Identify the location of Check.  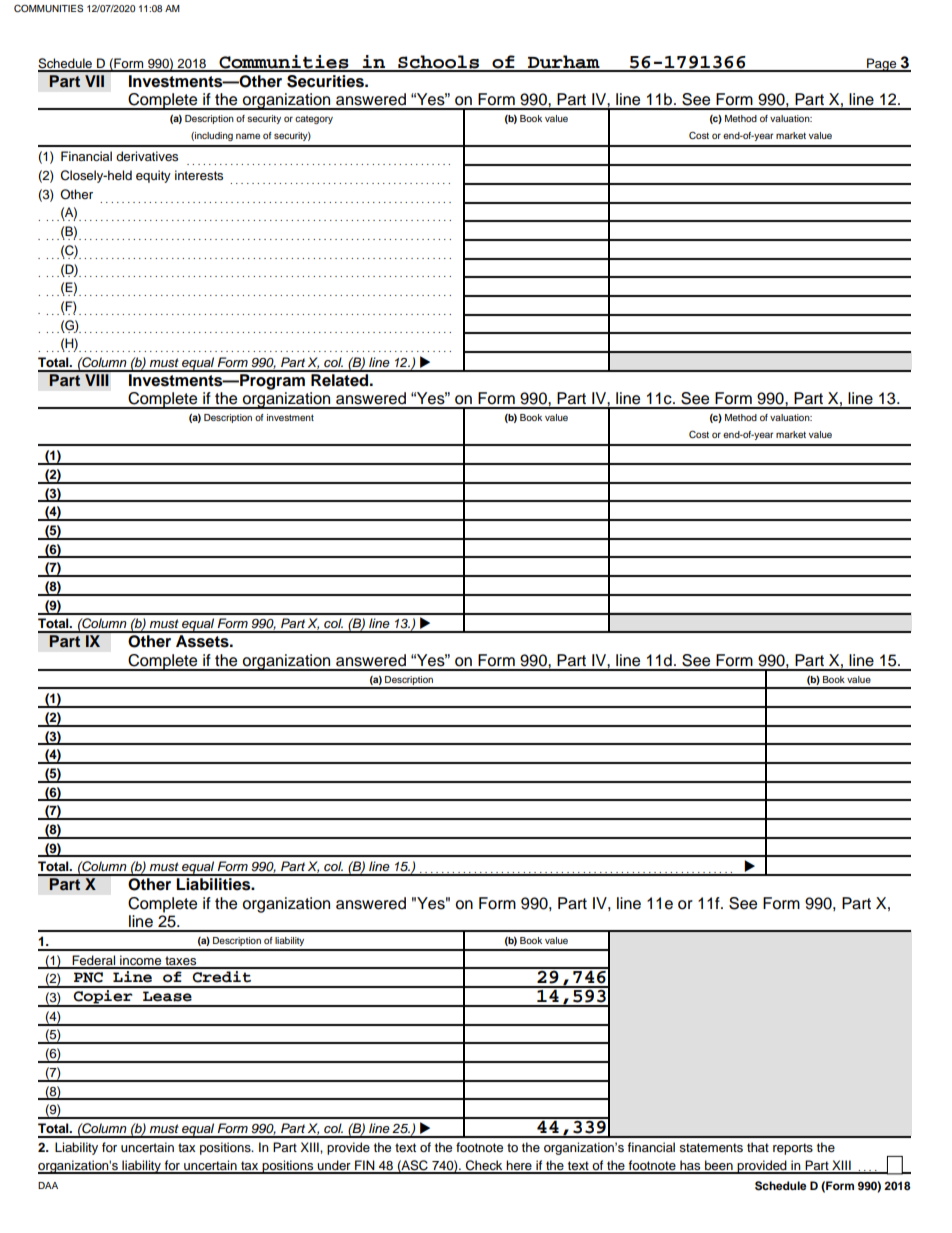
(484, 1166).
